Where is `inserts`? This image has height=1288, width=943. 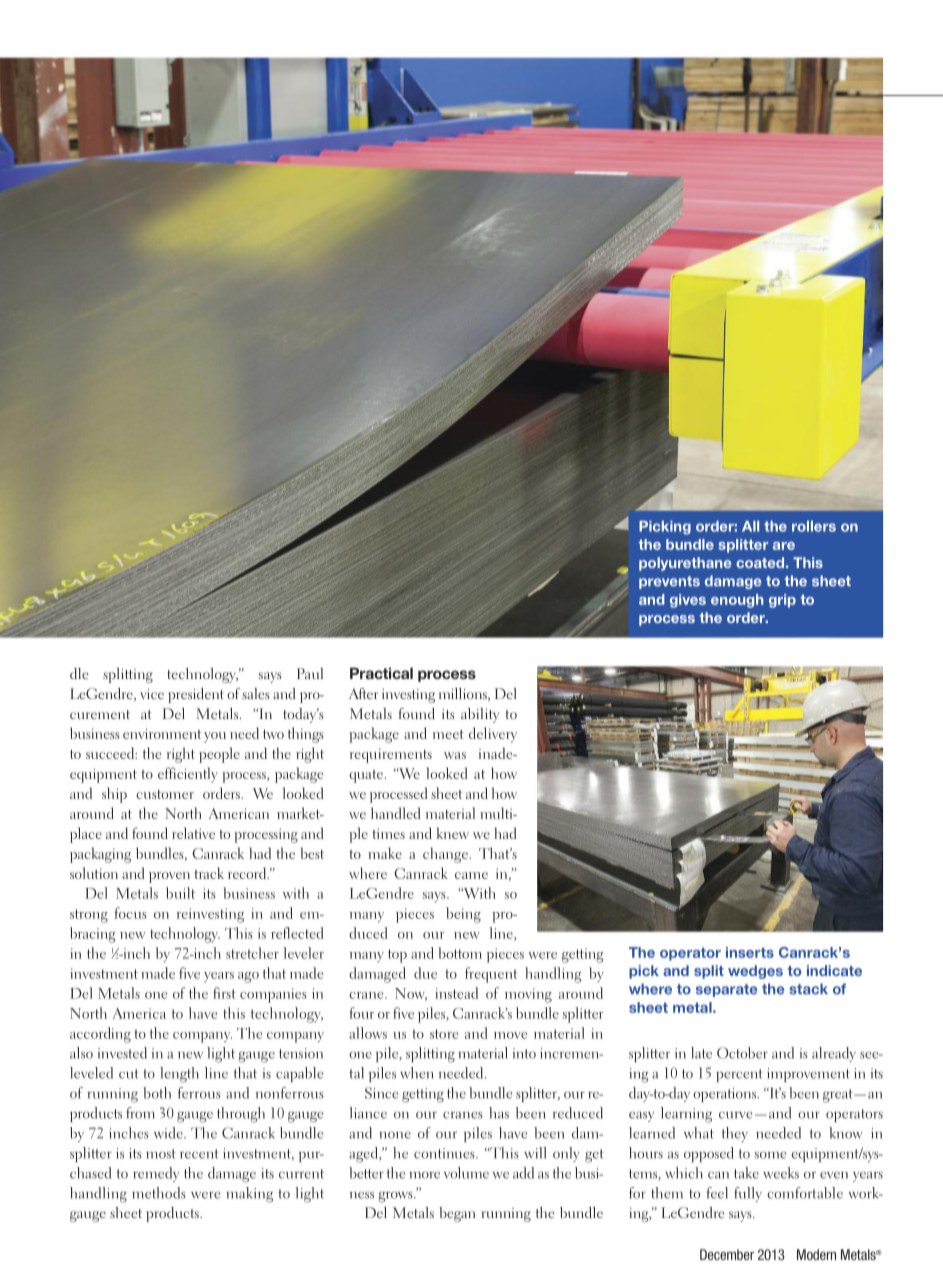
inserts is located at coordinates (750, 952).
